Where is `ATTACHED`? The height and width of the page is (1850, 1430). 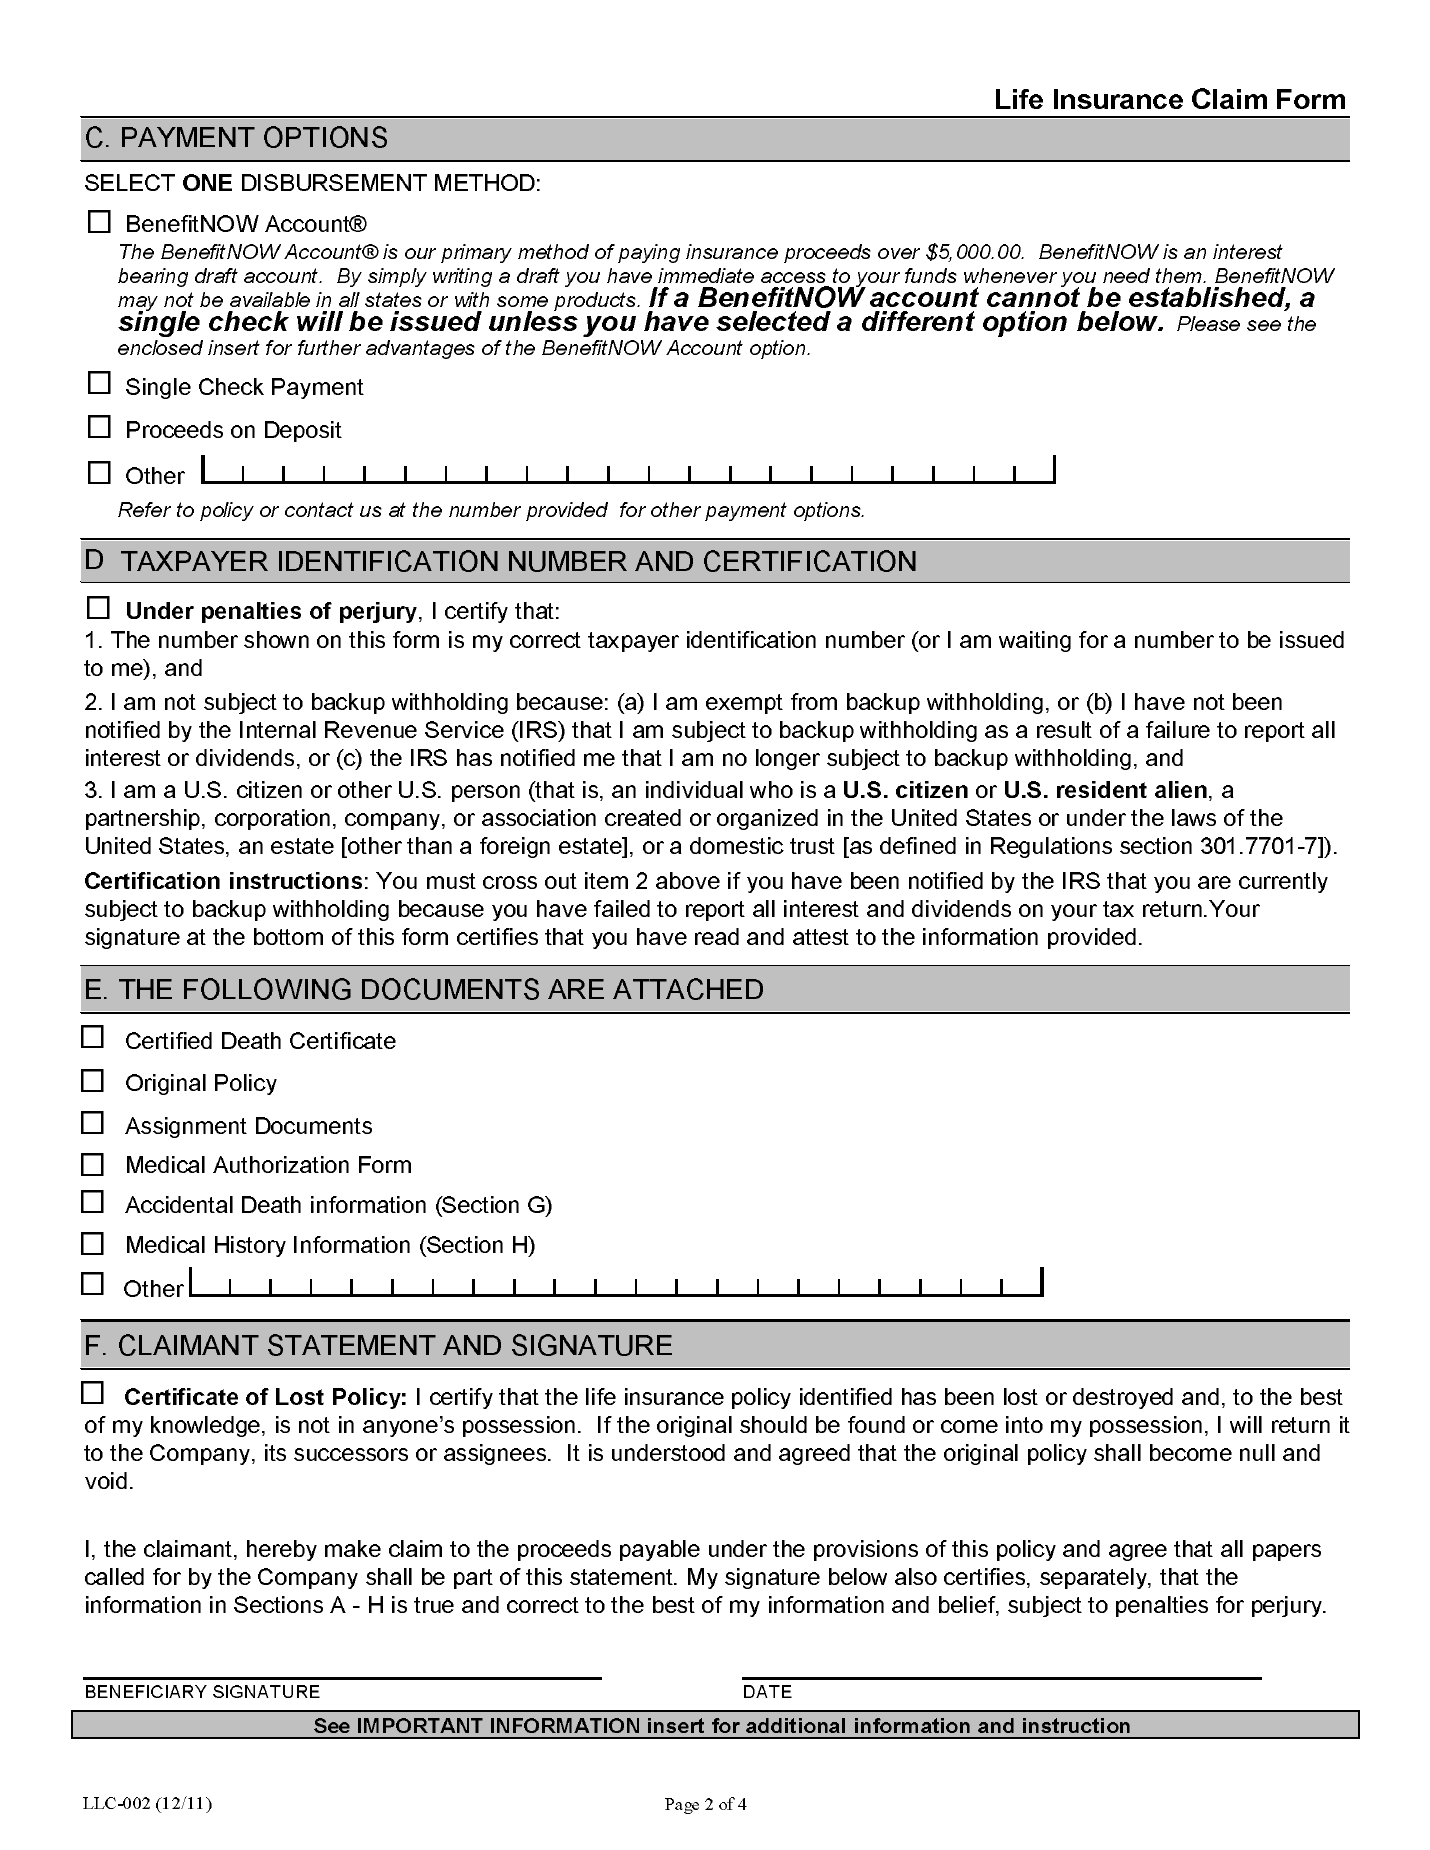
ATTACHED is located at coordinates (688, 989).
